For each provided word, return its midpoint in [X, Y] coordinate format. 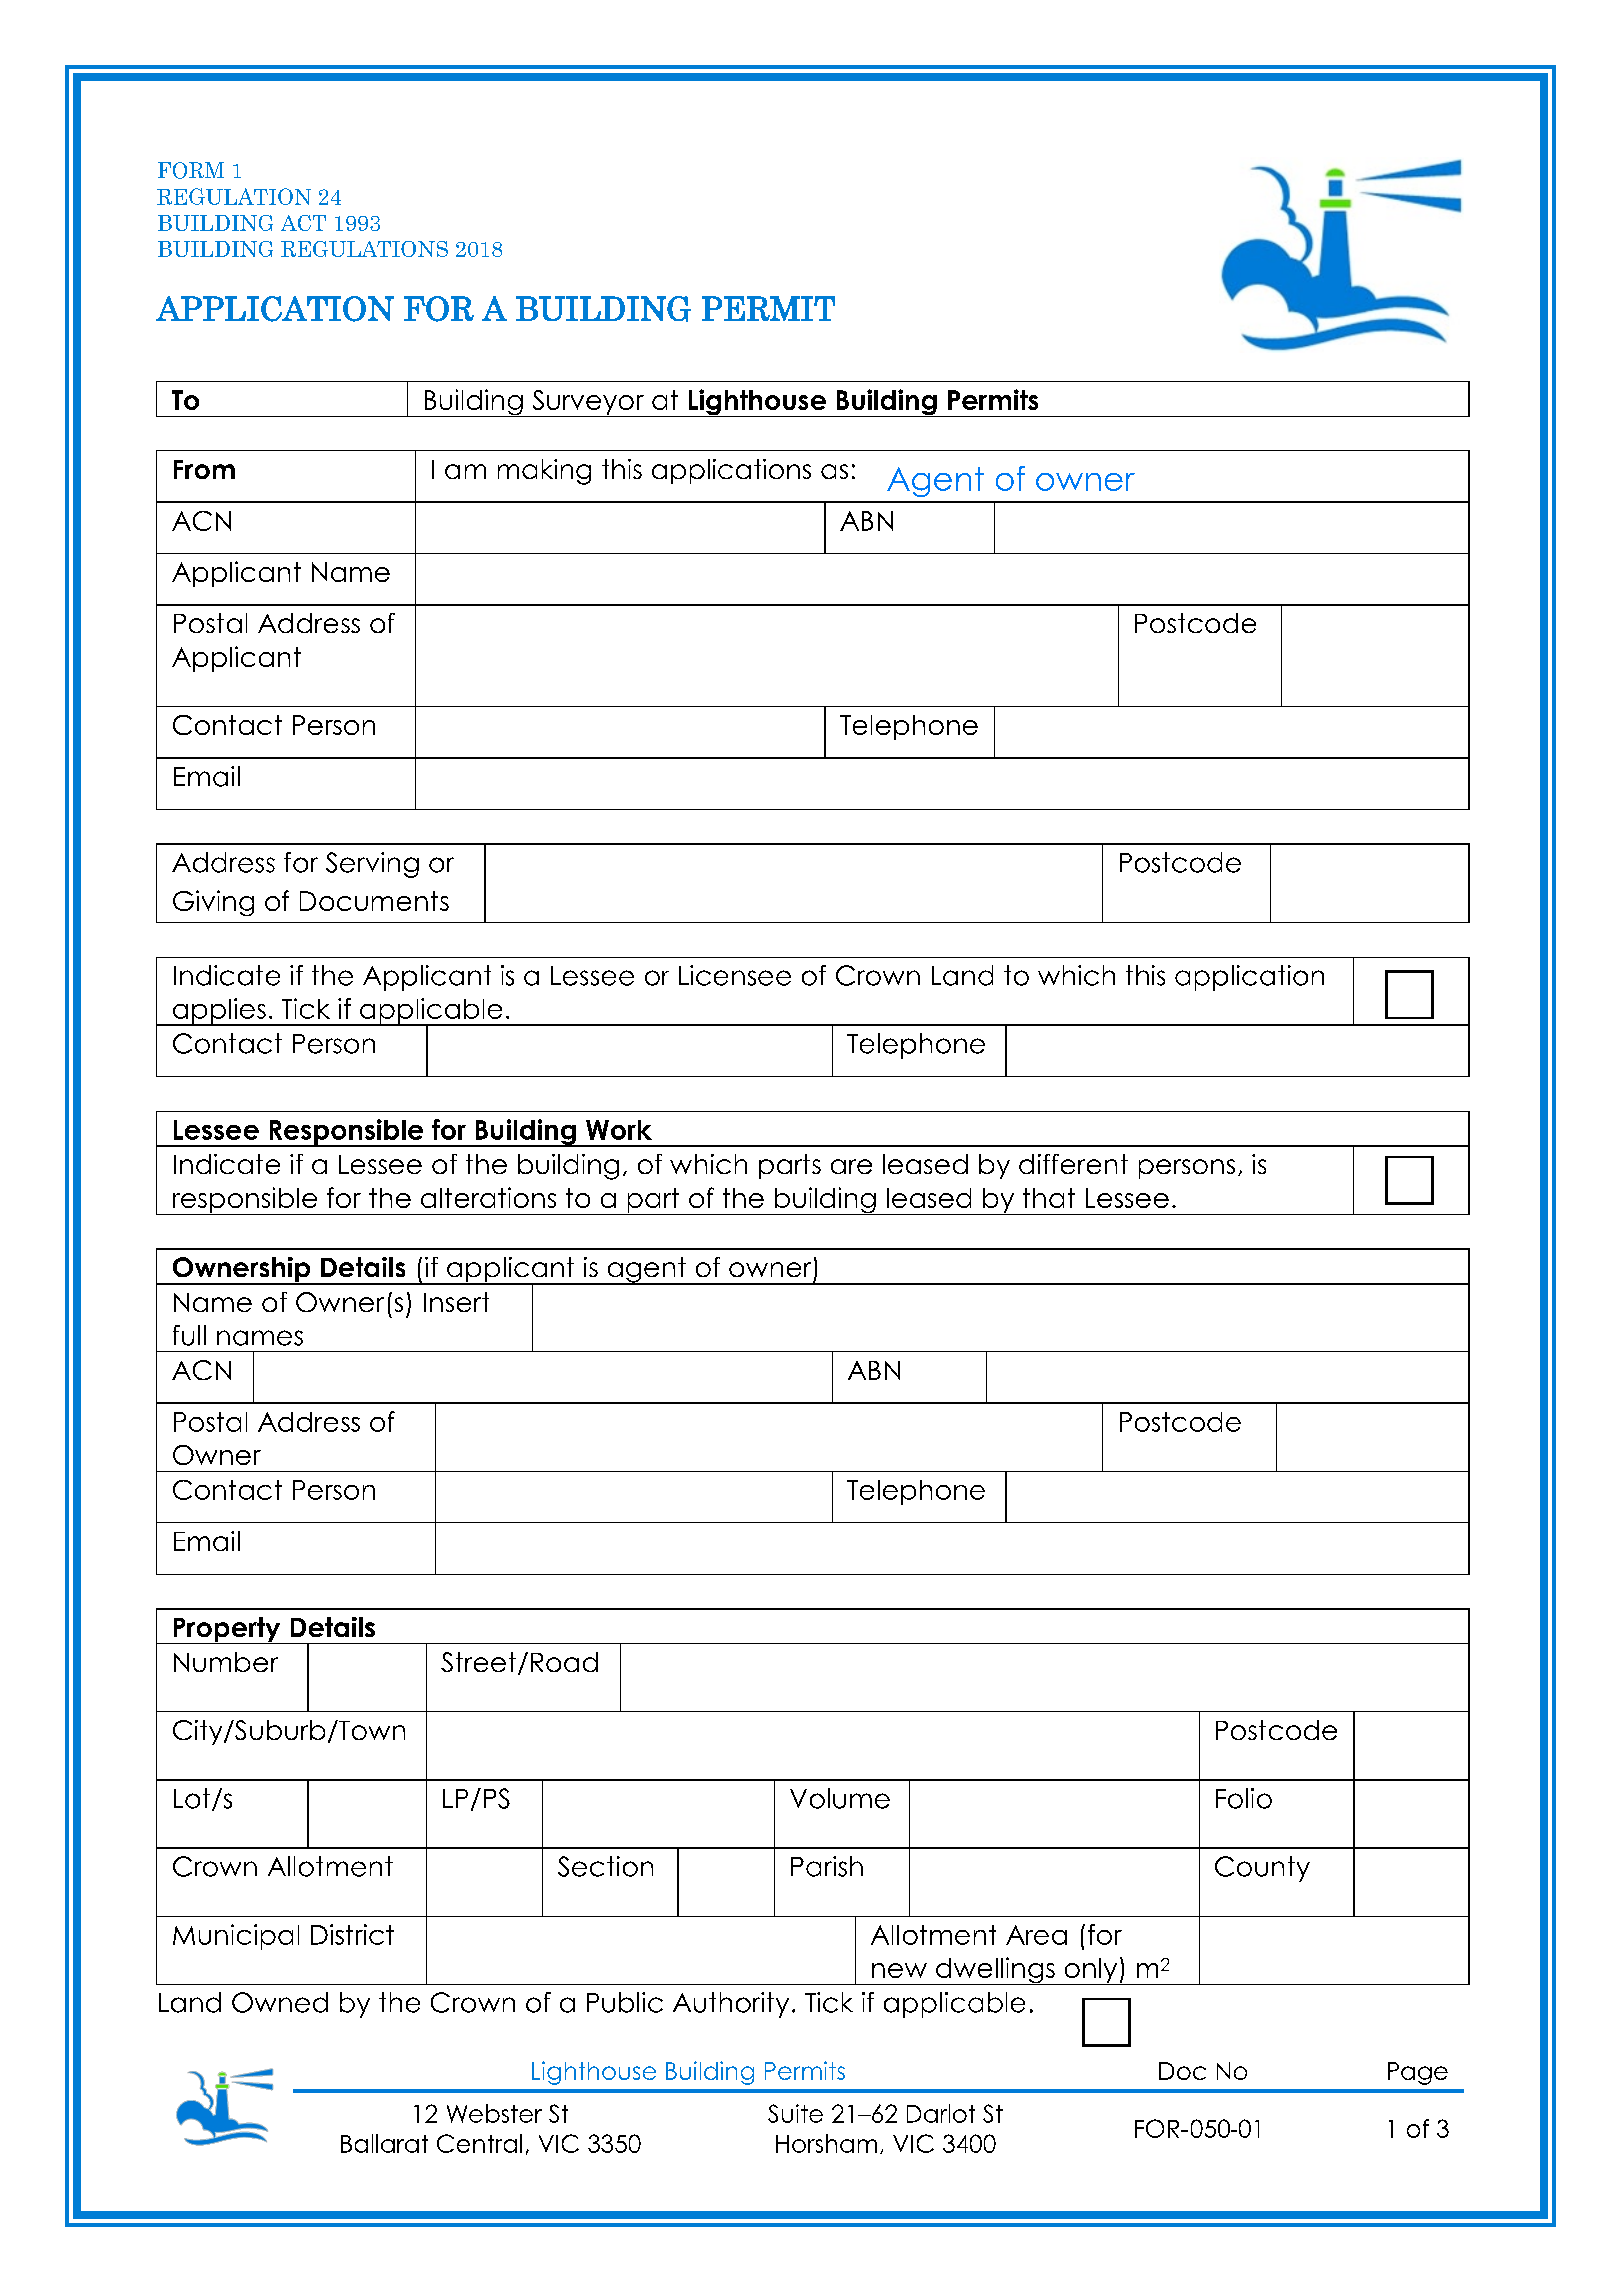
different [1073, 1164]
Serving [372, 865]
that [1049, 1198]
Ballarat [384, 2143]
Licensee [735, 975]
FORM [191, 170]
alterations [488, 1197]
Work [619, 1130]
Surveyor [588, 403]
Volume [840, 1798]
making [544, 472]
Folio [1244, 1798]
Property [227, 1630]
